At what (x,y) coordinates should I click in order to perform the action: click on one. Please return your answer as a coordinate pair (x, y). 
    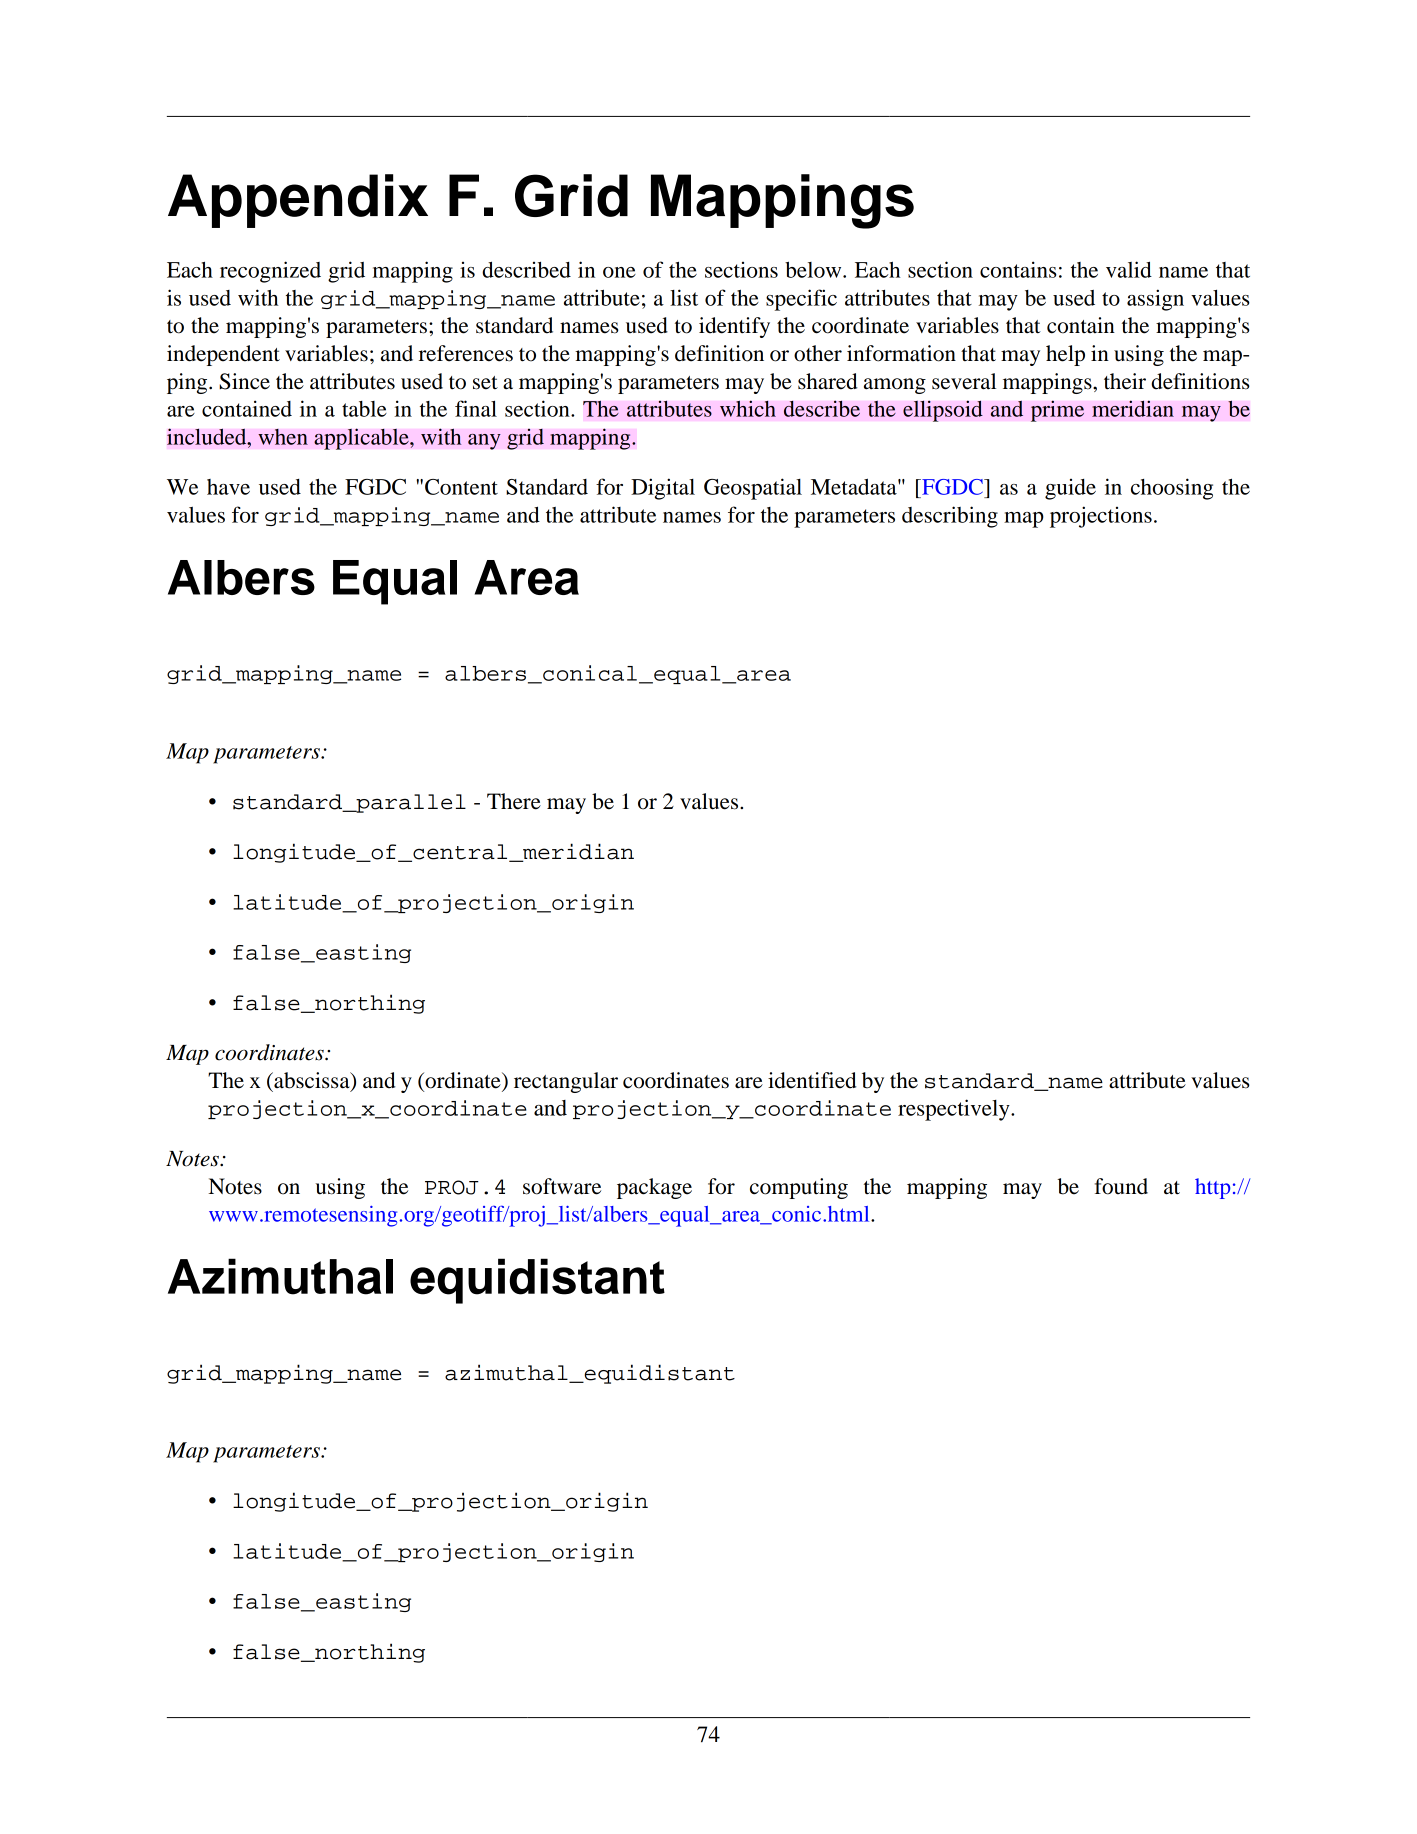
    Looking at the image, I should click on (619, 272).
